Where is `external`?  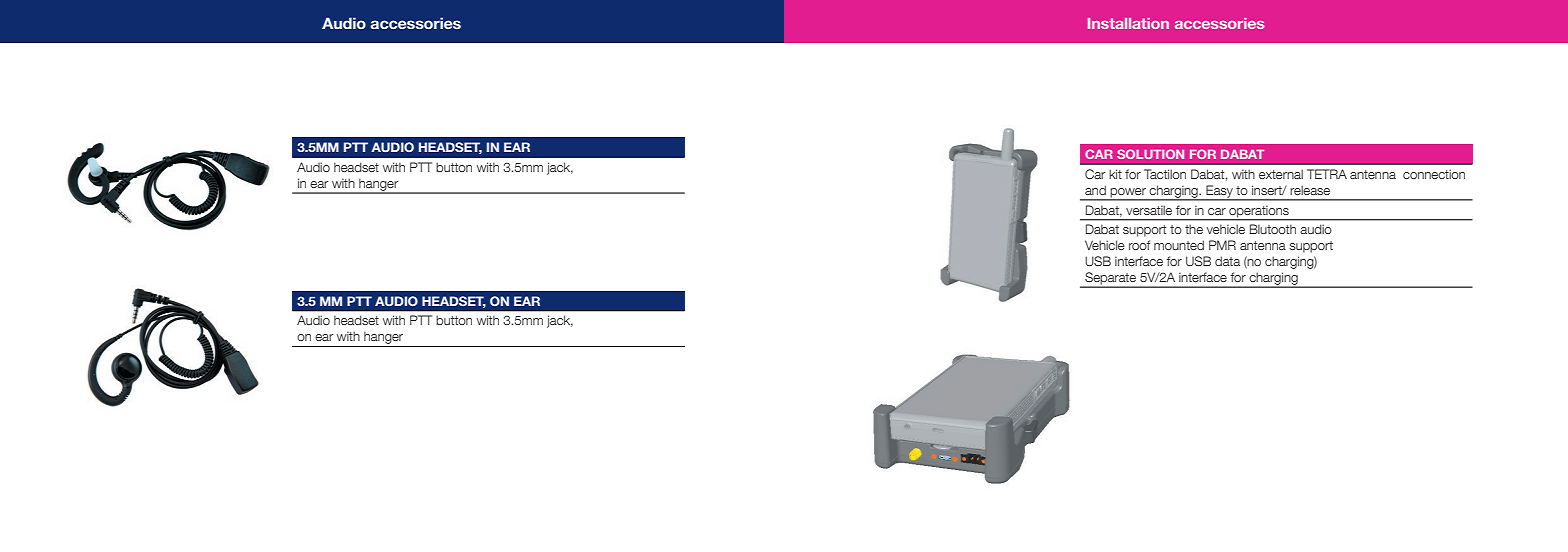
external is located at coordinates (1281, 174).
